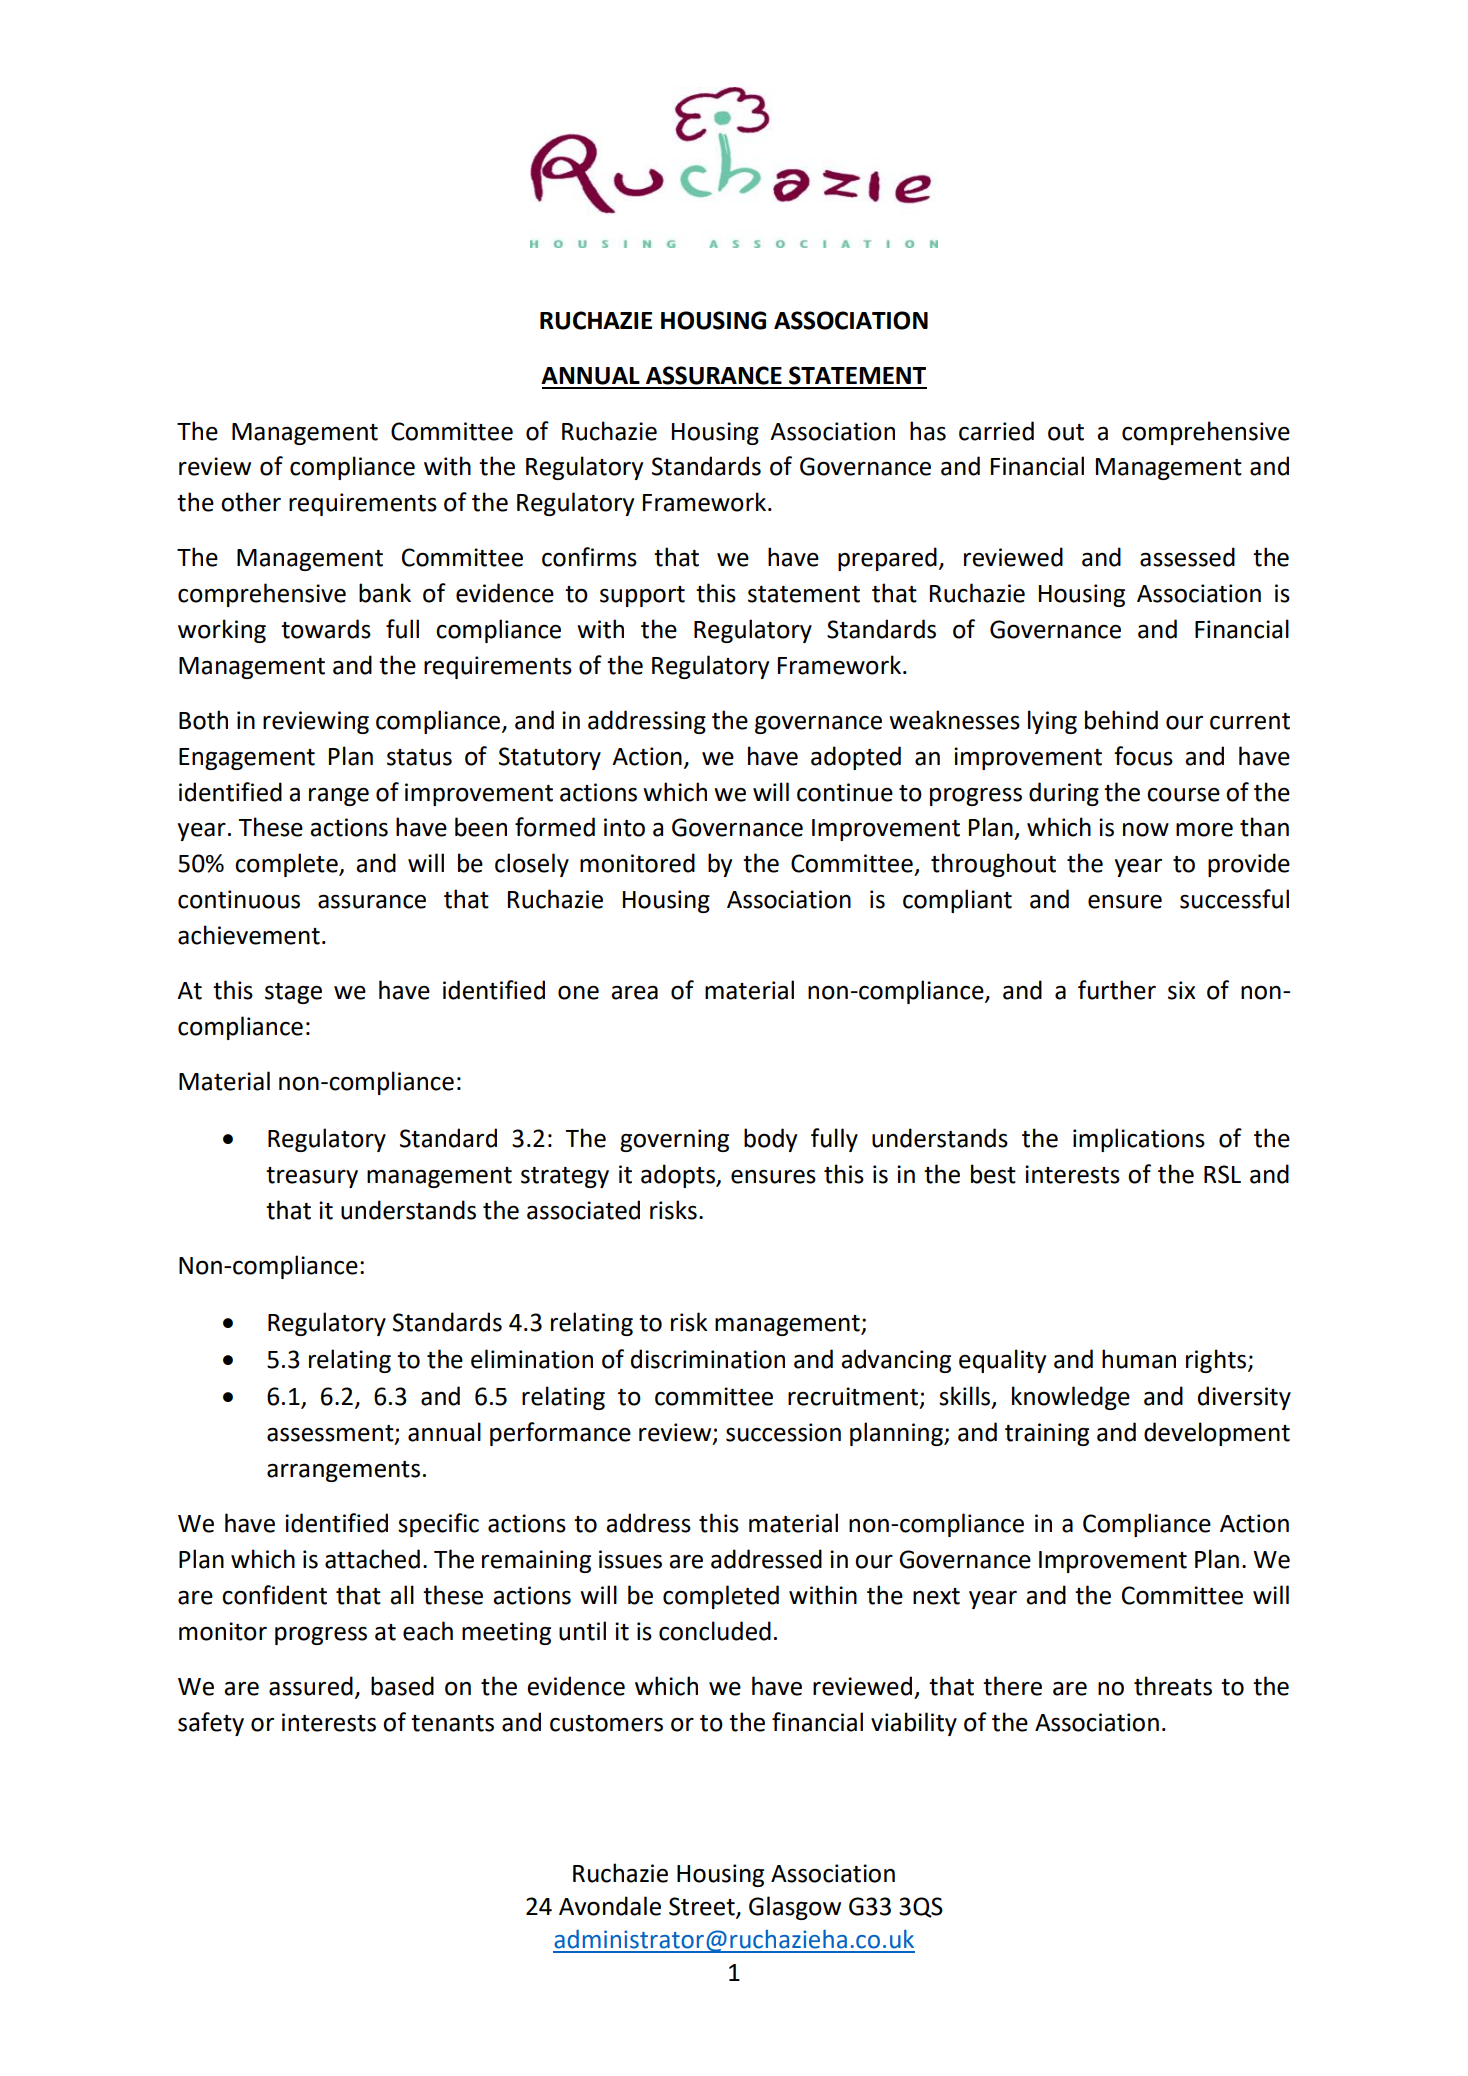  What do you see at coordinates (1173, 1686) in the screenshot?
I see `threats` at bounding box center [1173, 1686].
